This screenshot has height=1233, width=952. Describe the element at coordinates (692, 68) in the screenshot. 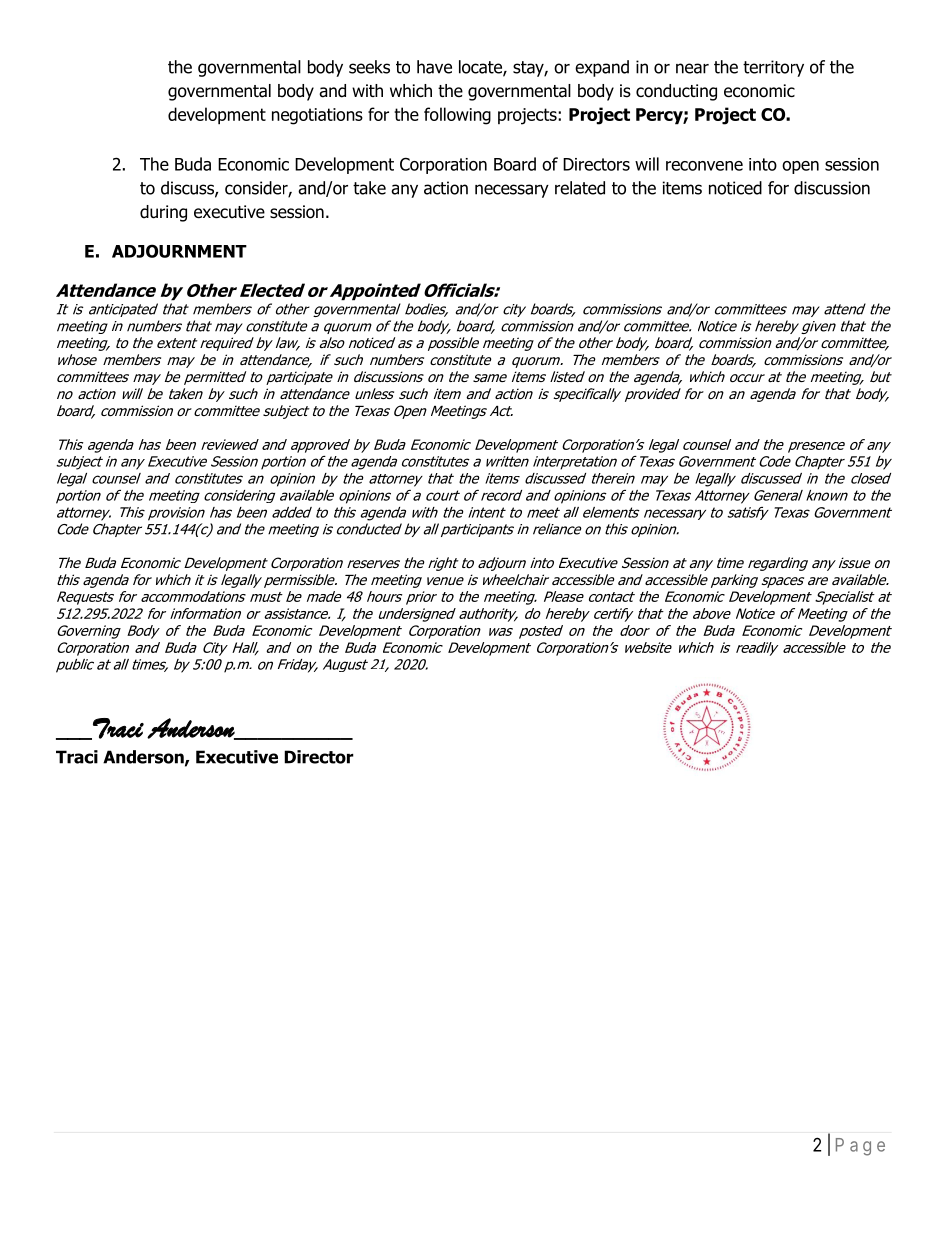

I see `near` at that location.
